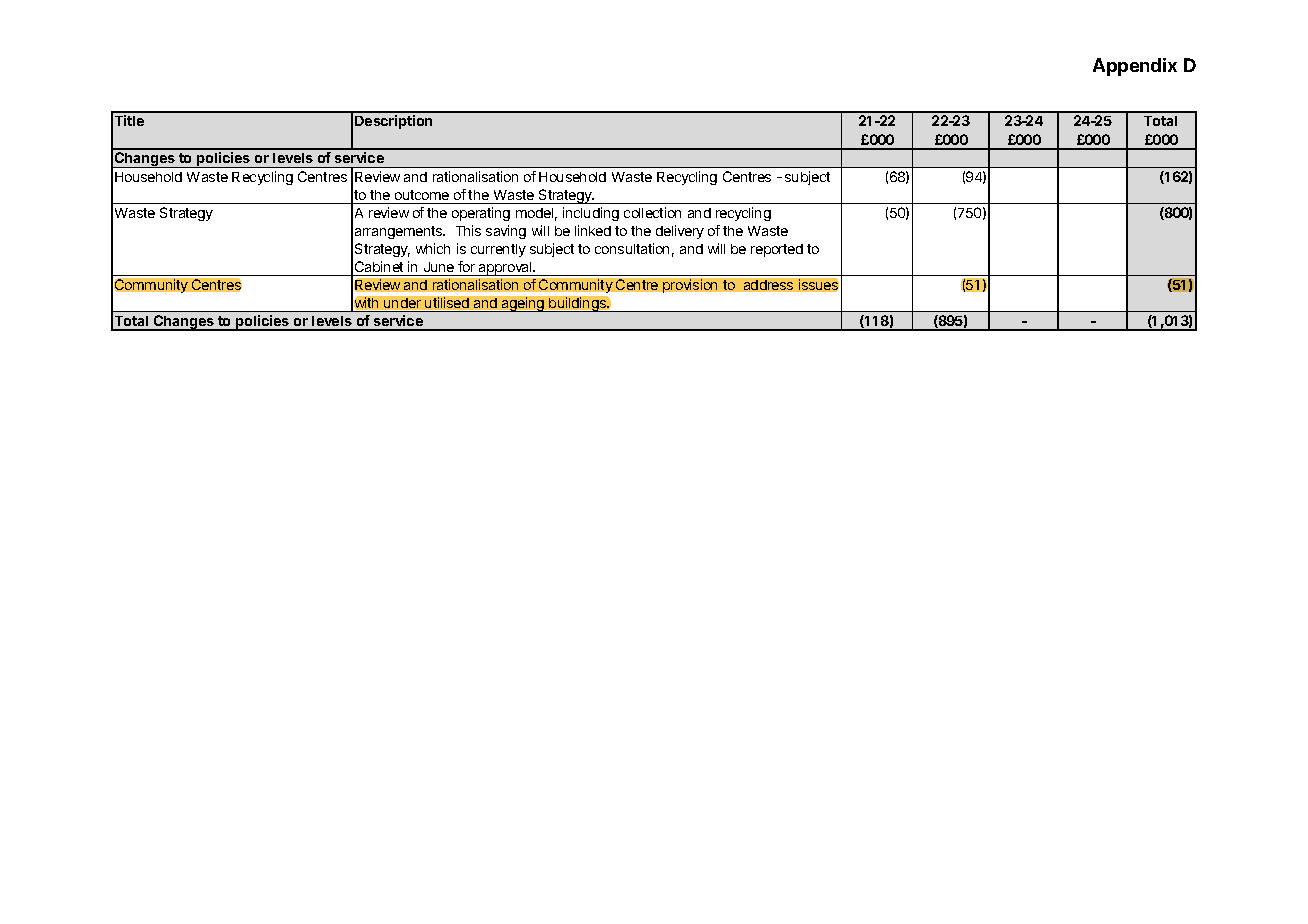 The height and width of the screenshot is (924, 1308). What do you see at coordinates (393, 122) in the screenshot?
I see `Description` at bounding box center [393, 122].
